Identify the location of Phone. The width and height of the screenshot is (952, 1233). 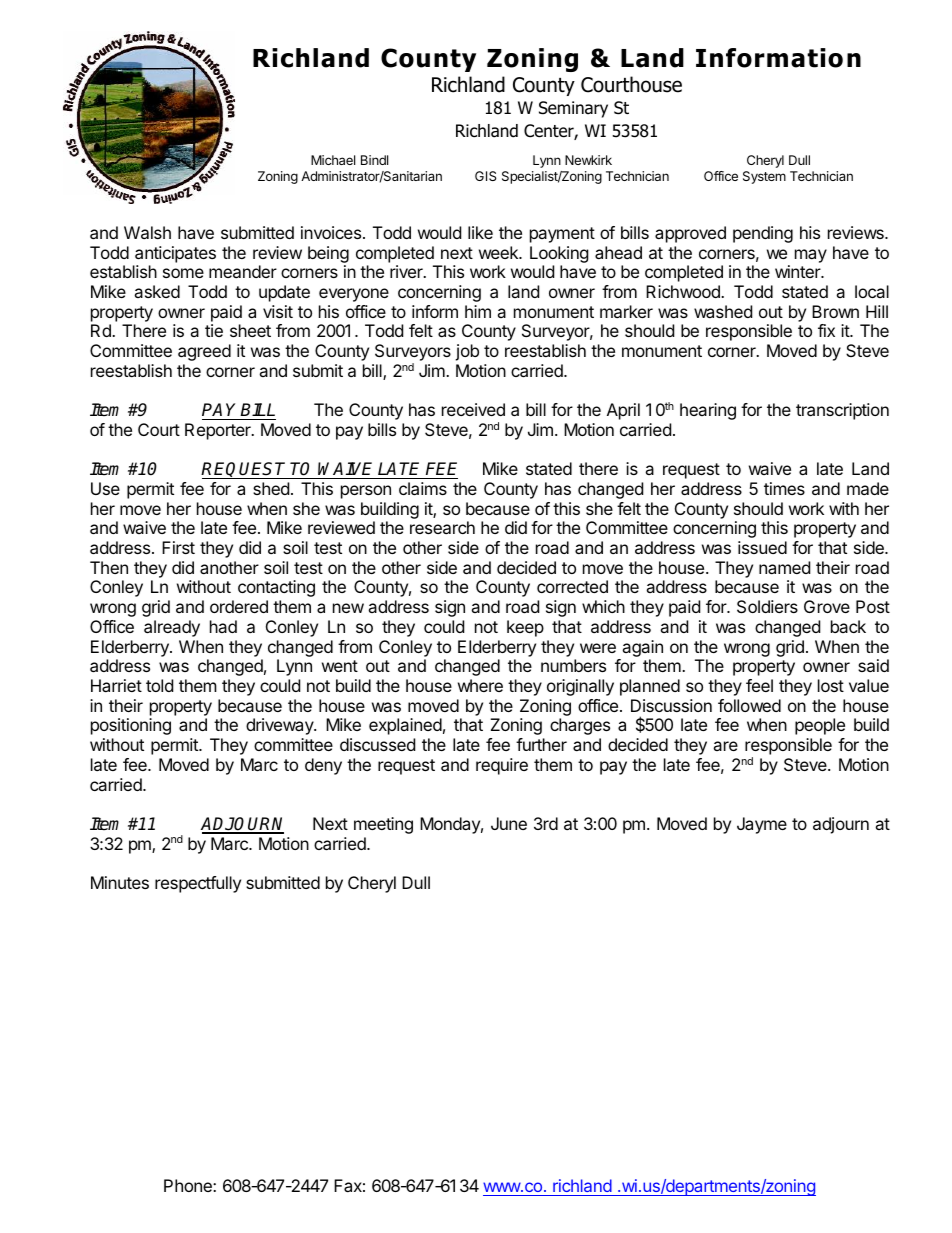
(189, 1185).
